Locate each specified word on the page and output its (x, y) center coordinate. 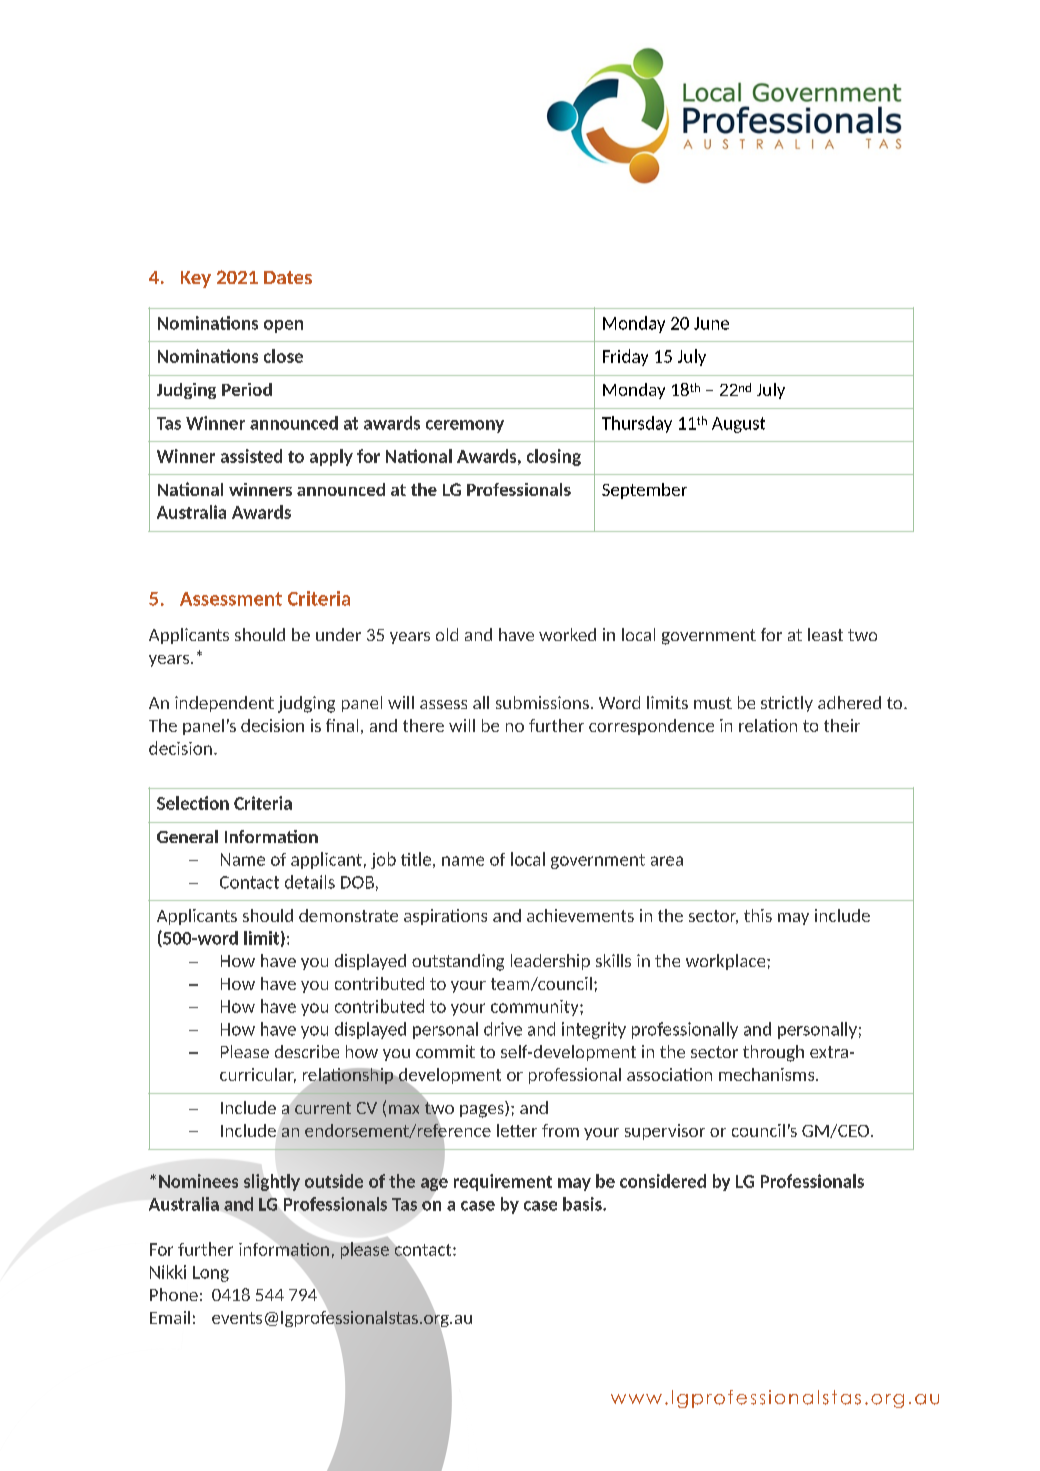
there (423, 725)
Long (211, 1274)
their (842, 725)
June (711, 323)
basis (583, 1204)
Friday (625, 357)
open (283, 326)
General (187, 836)
